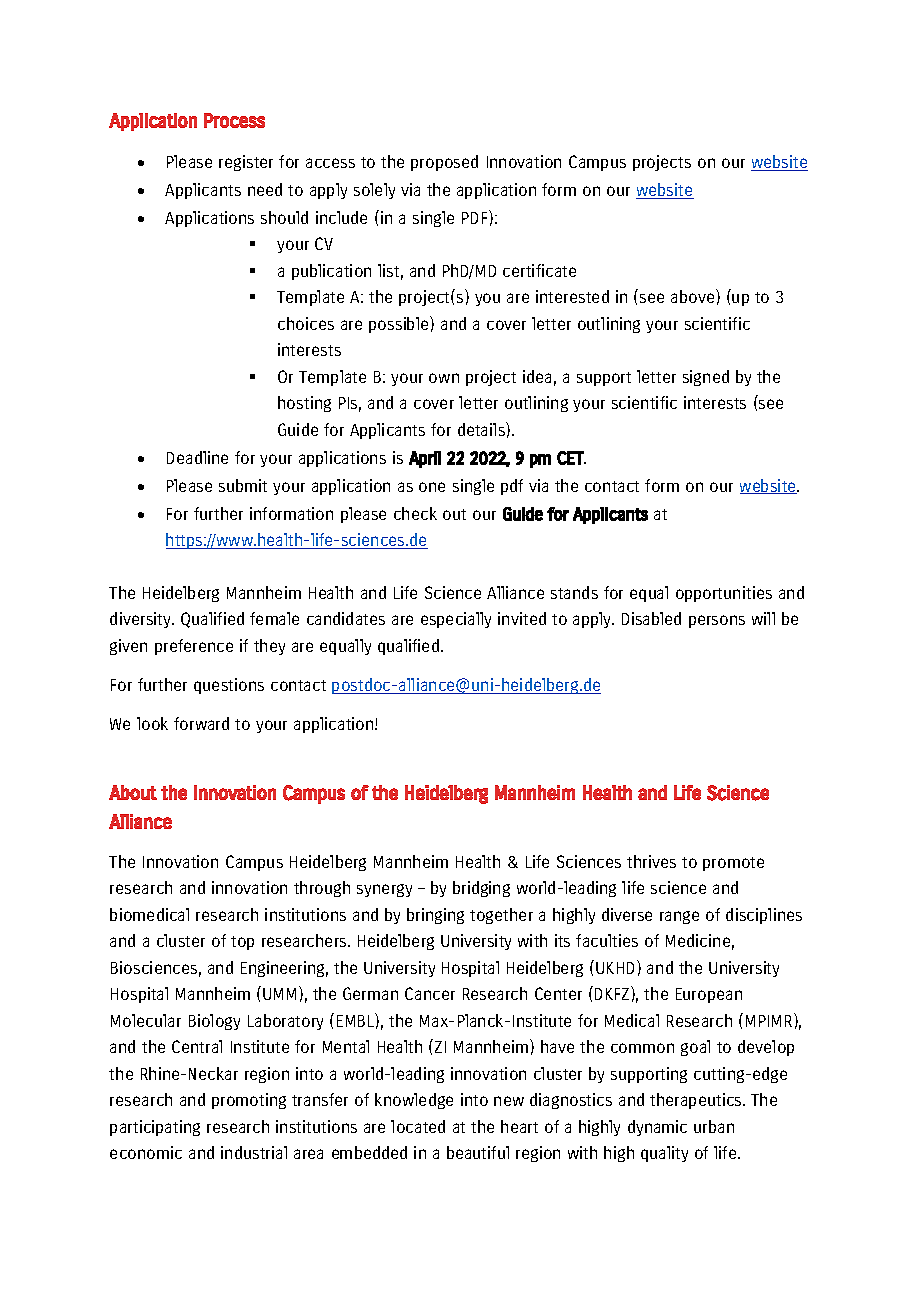  What do you see at coordinates (714, 1126) in the screenshot?
I see `urban` at bounding box center [714, 1126].
